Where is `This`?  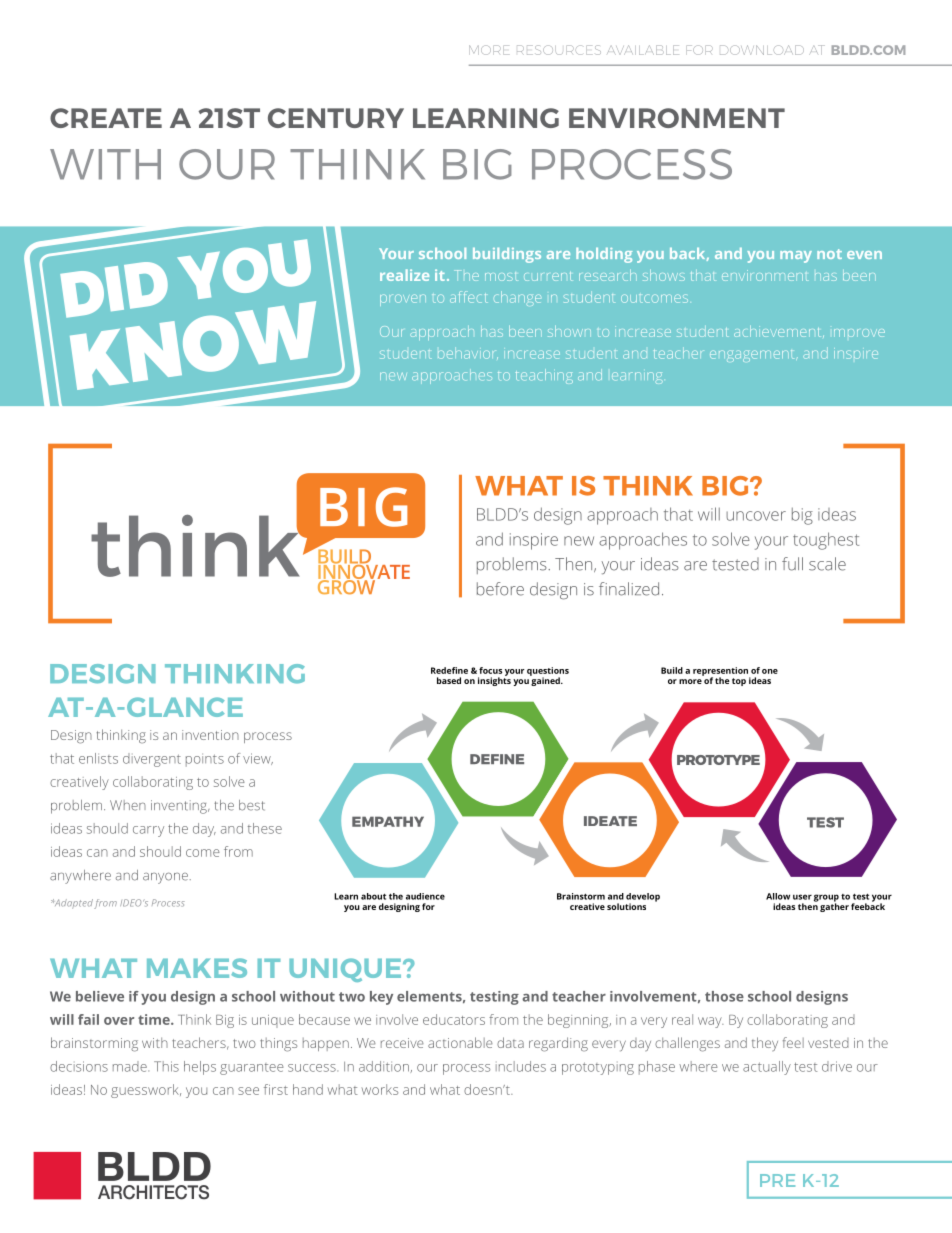 This is located at coordinates (166, 1066).
